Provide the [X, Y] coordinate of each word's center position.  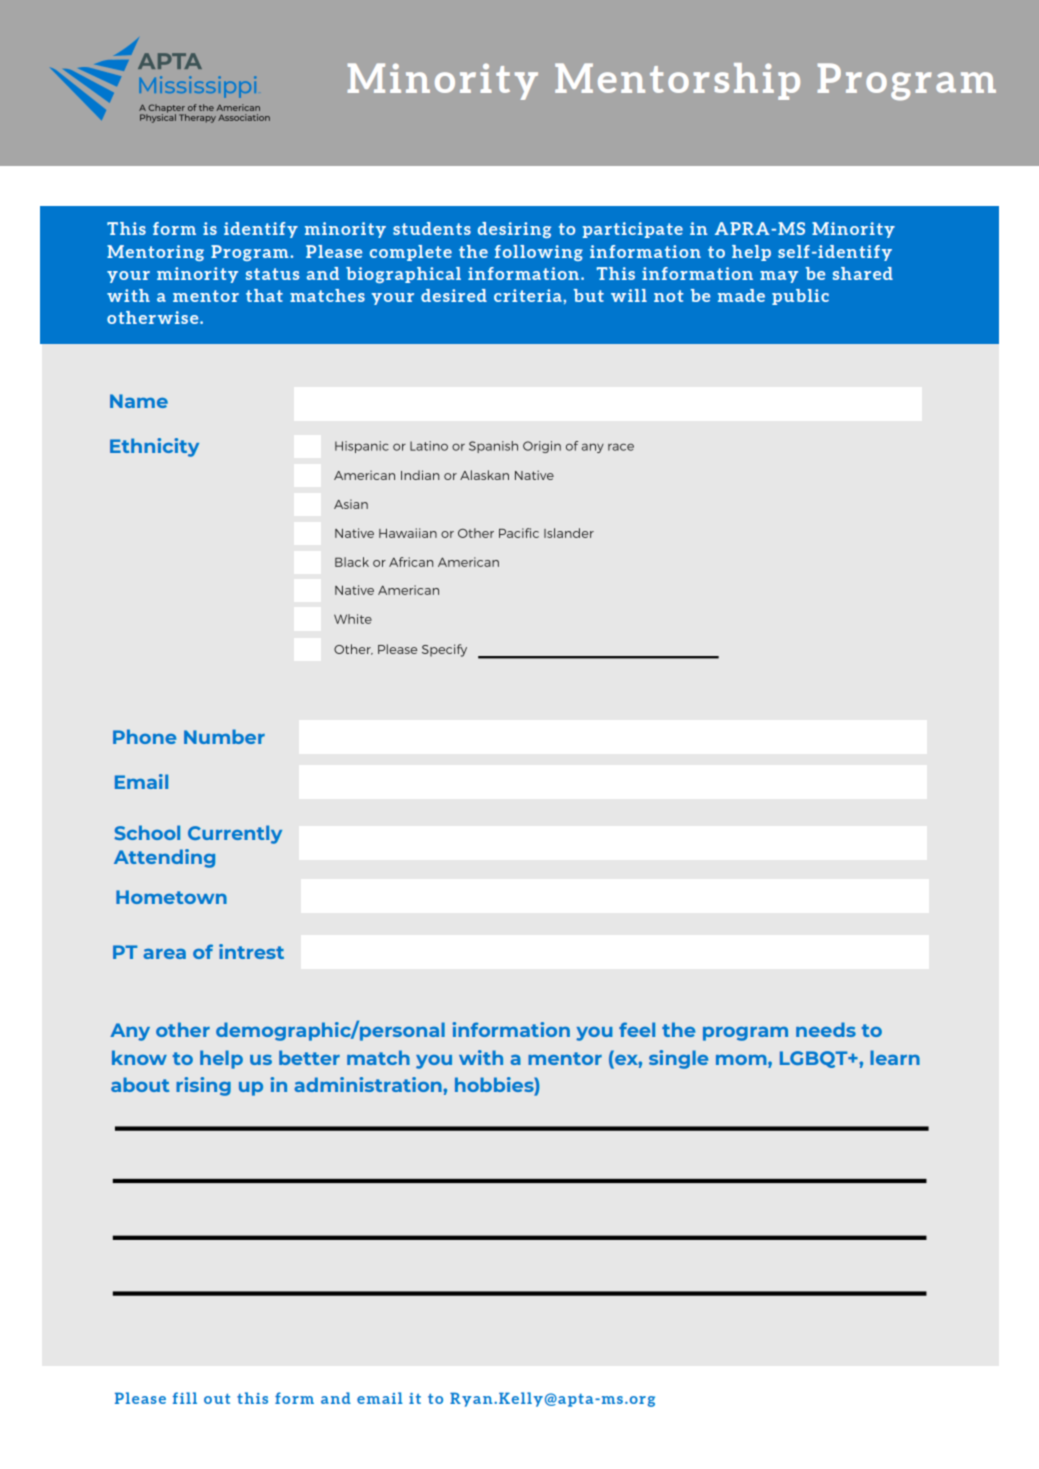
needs [826, 1029]
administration [369, 1084]
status [272, 274]
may [779, 277]
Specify [444, 650]
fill [185, 1398]
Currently [235, 834]
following [539, 253]
